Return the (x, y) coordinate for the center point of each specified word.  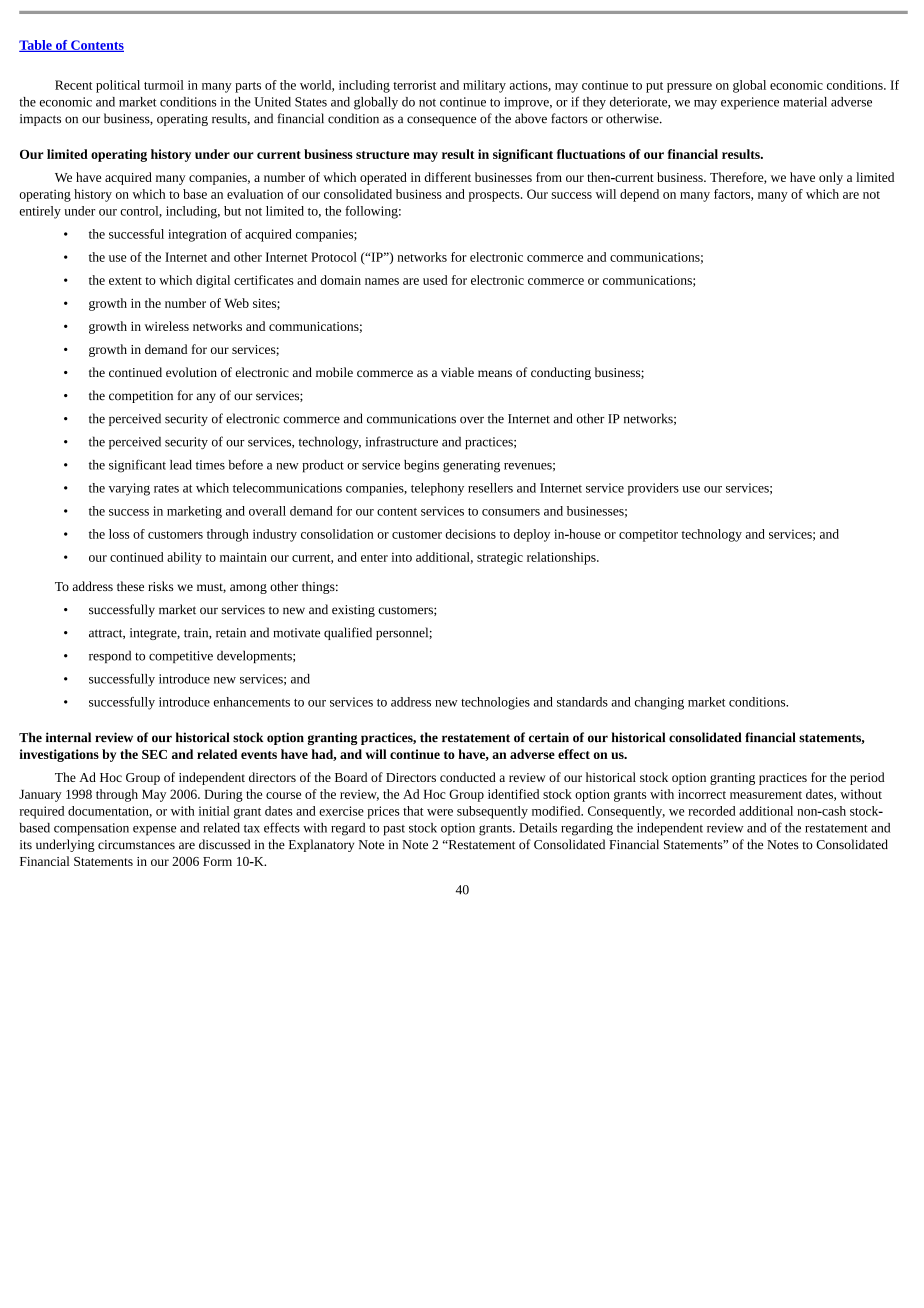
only (831, 178)
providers (653, 489)
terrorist (414, 85)
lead (181, 465)
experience (750, 103)
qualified (348, 633)
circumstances (136, 845)
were (440, 812)
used (435, 280)
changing (659, 703)
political (118, 86)
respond (110, 656)
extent (125, 281)
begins (421, 466)
